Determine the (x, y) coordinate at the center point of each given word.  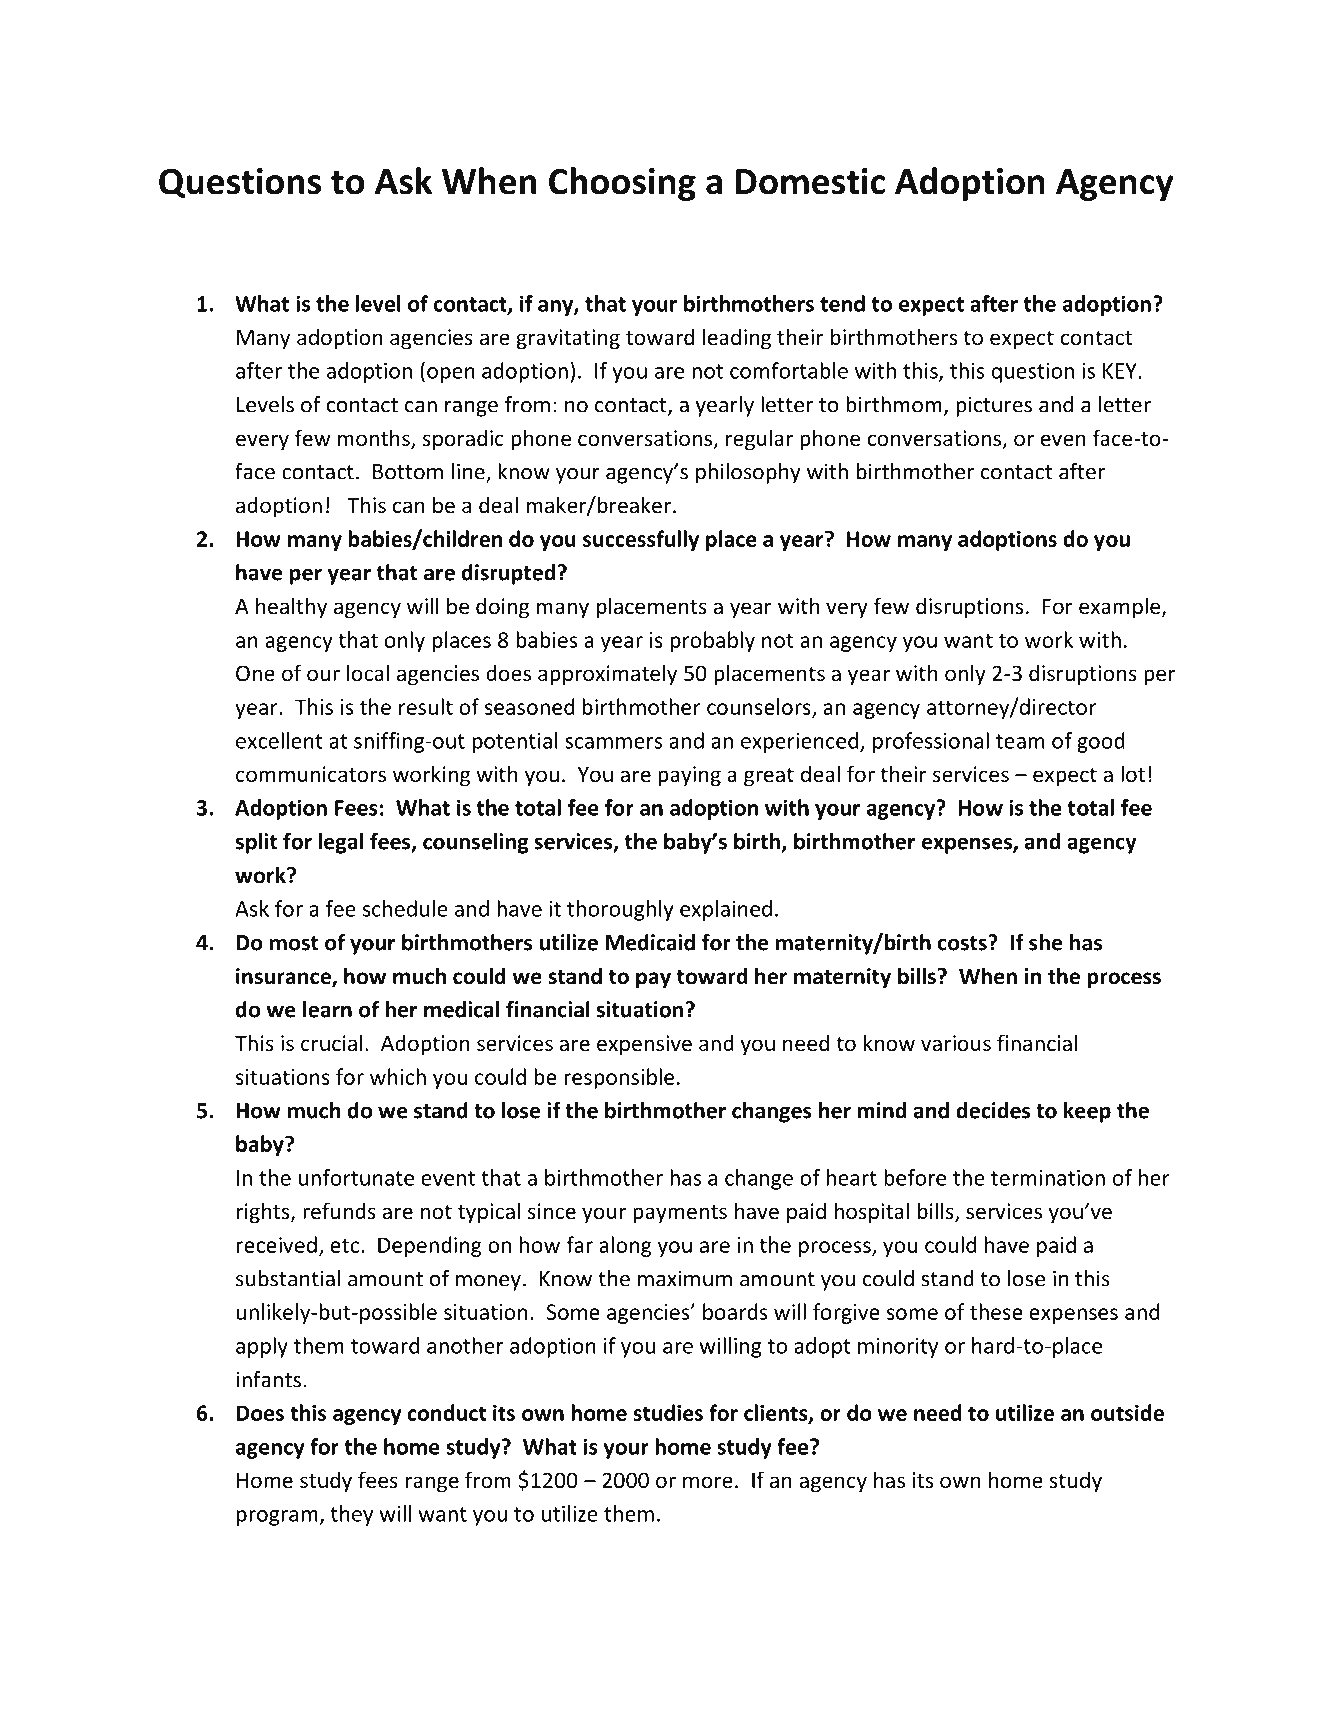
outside (1127, 1412)
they (351, 1515)
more (708, 1482)
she (1045, 942)
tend (842, 303)
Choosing (622, 184)
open (451, 375)
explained (726, 910)
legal (340, 843)
